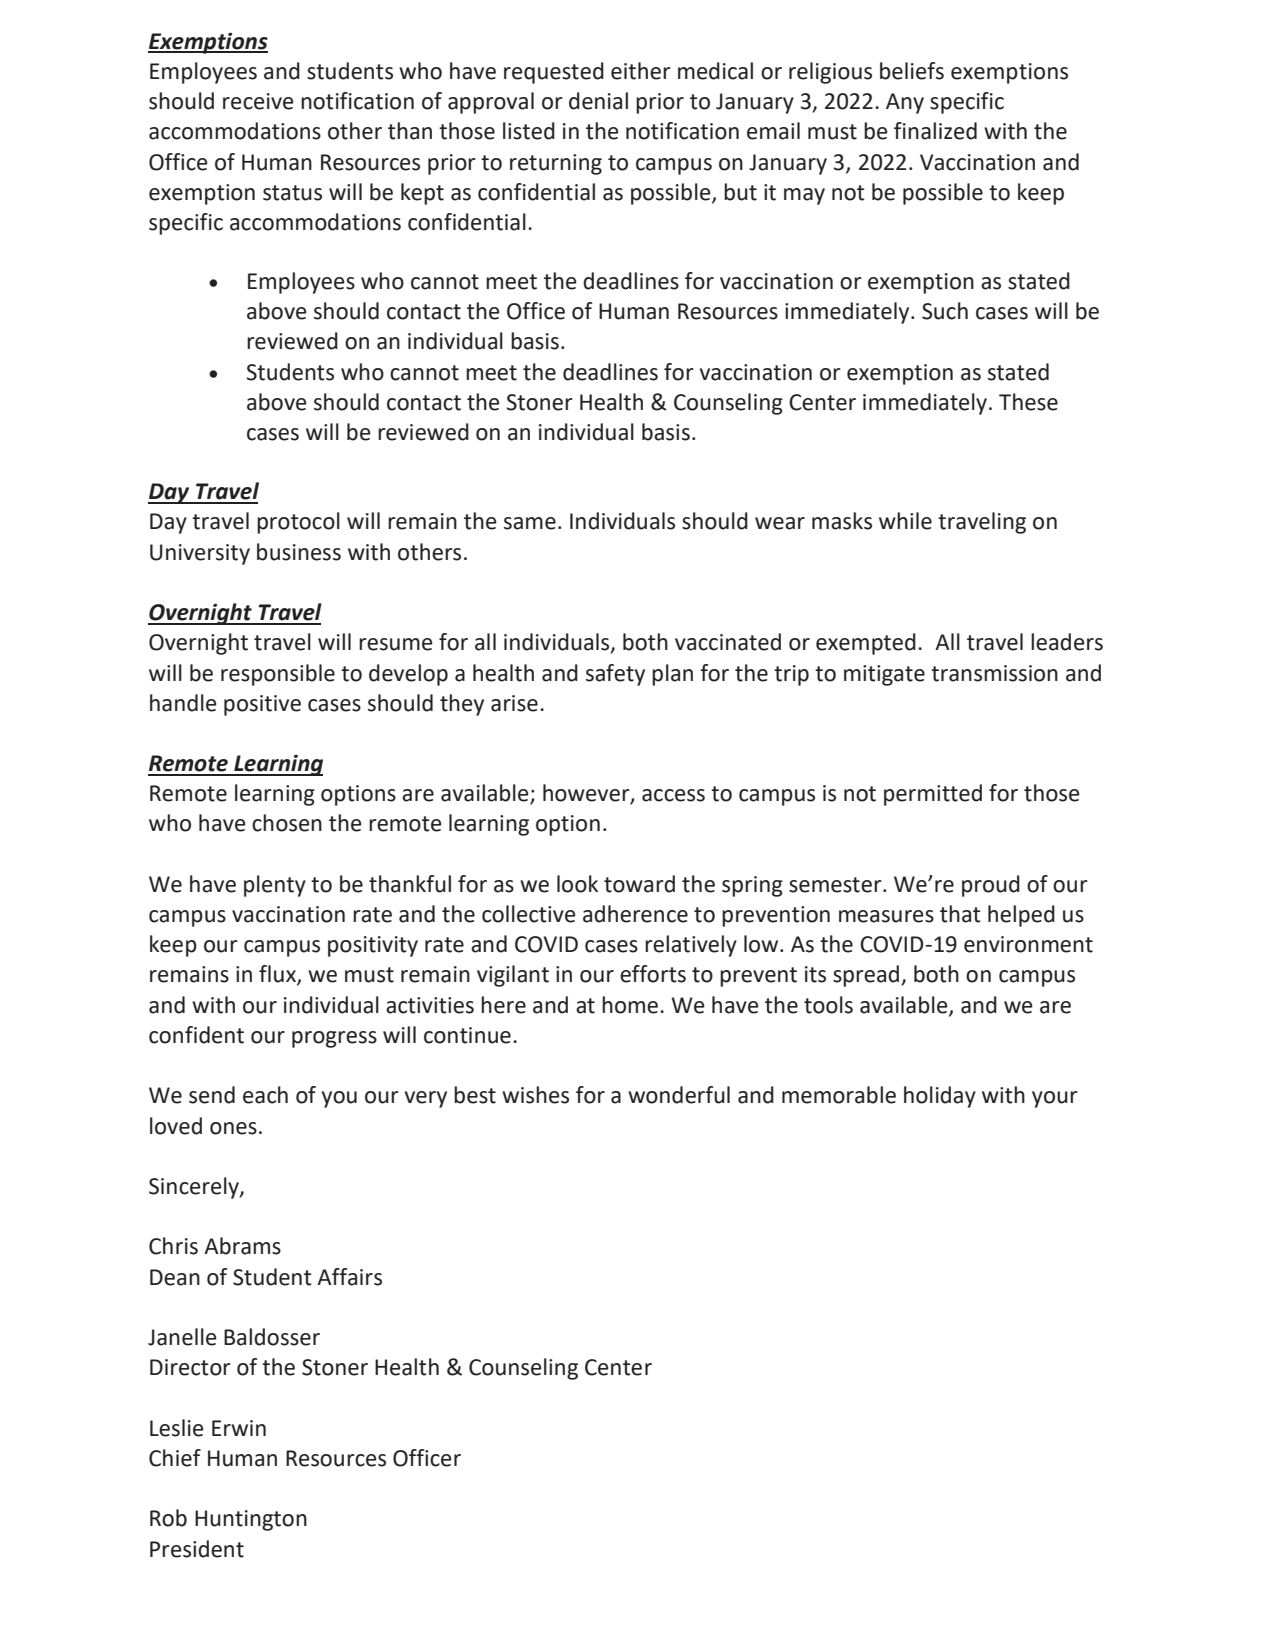 The height and width of the screenshot is (1633, 1262). I want to click on same, so click(530, 523).
